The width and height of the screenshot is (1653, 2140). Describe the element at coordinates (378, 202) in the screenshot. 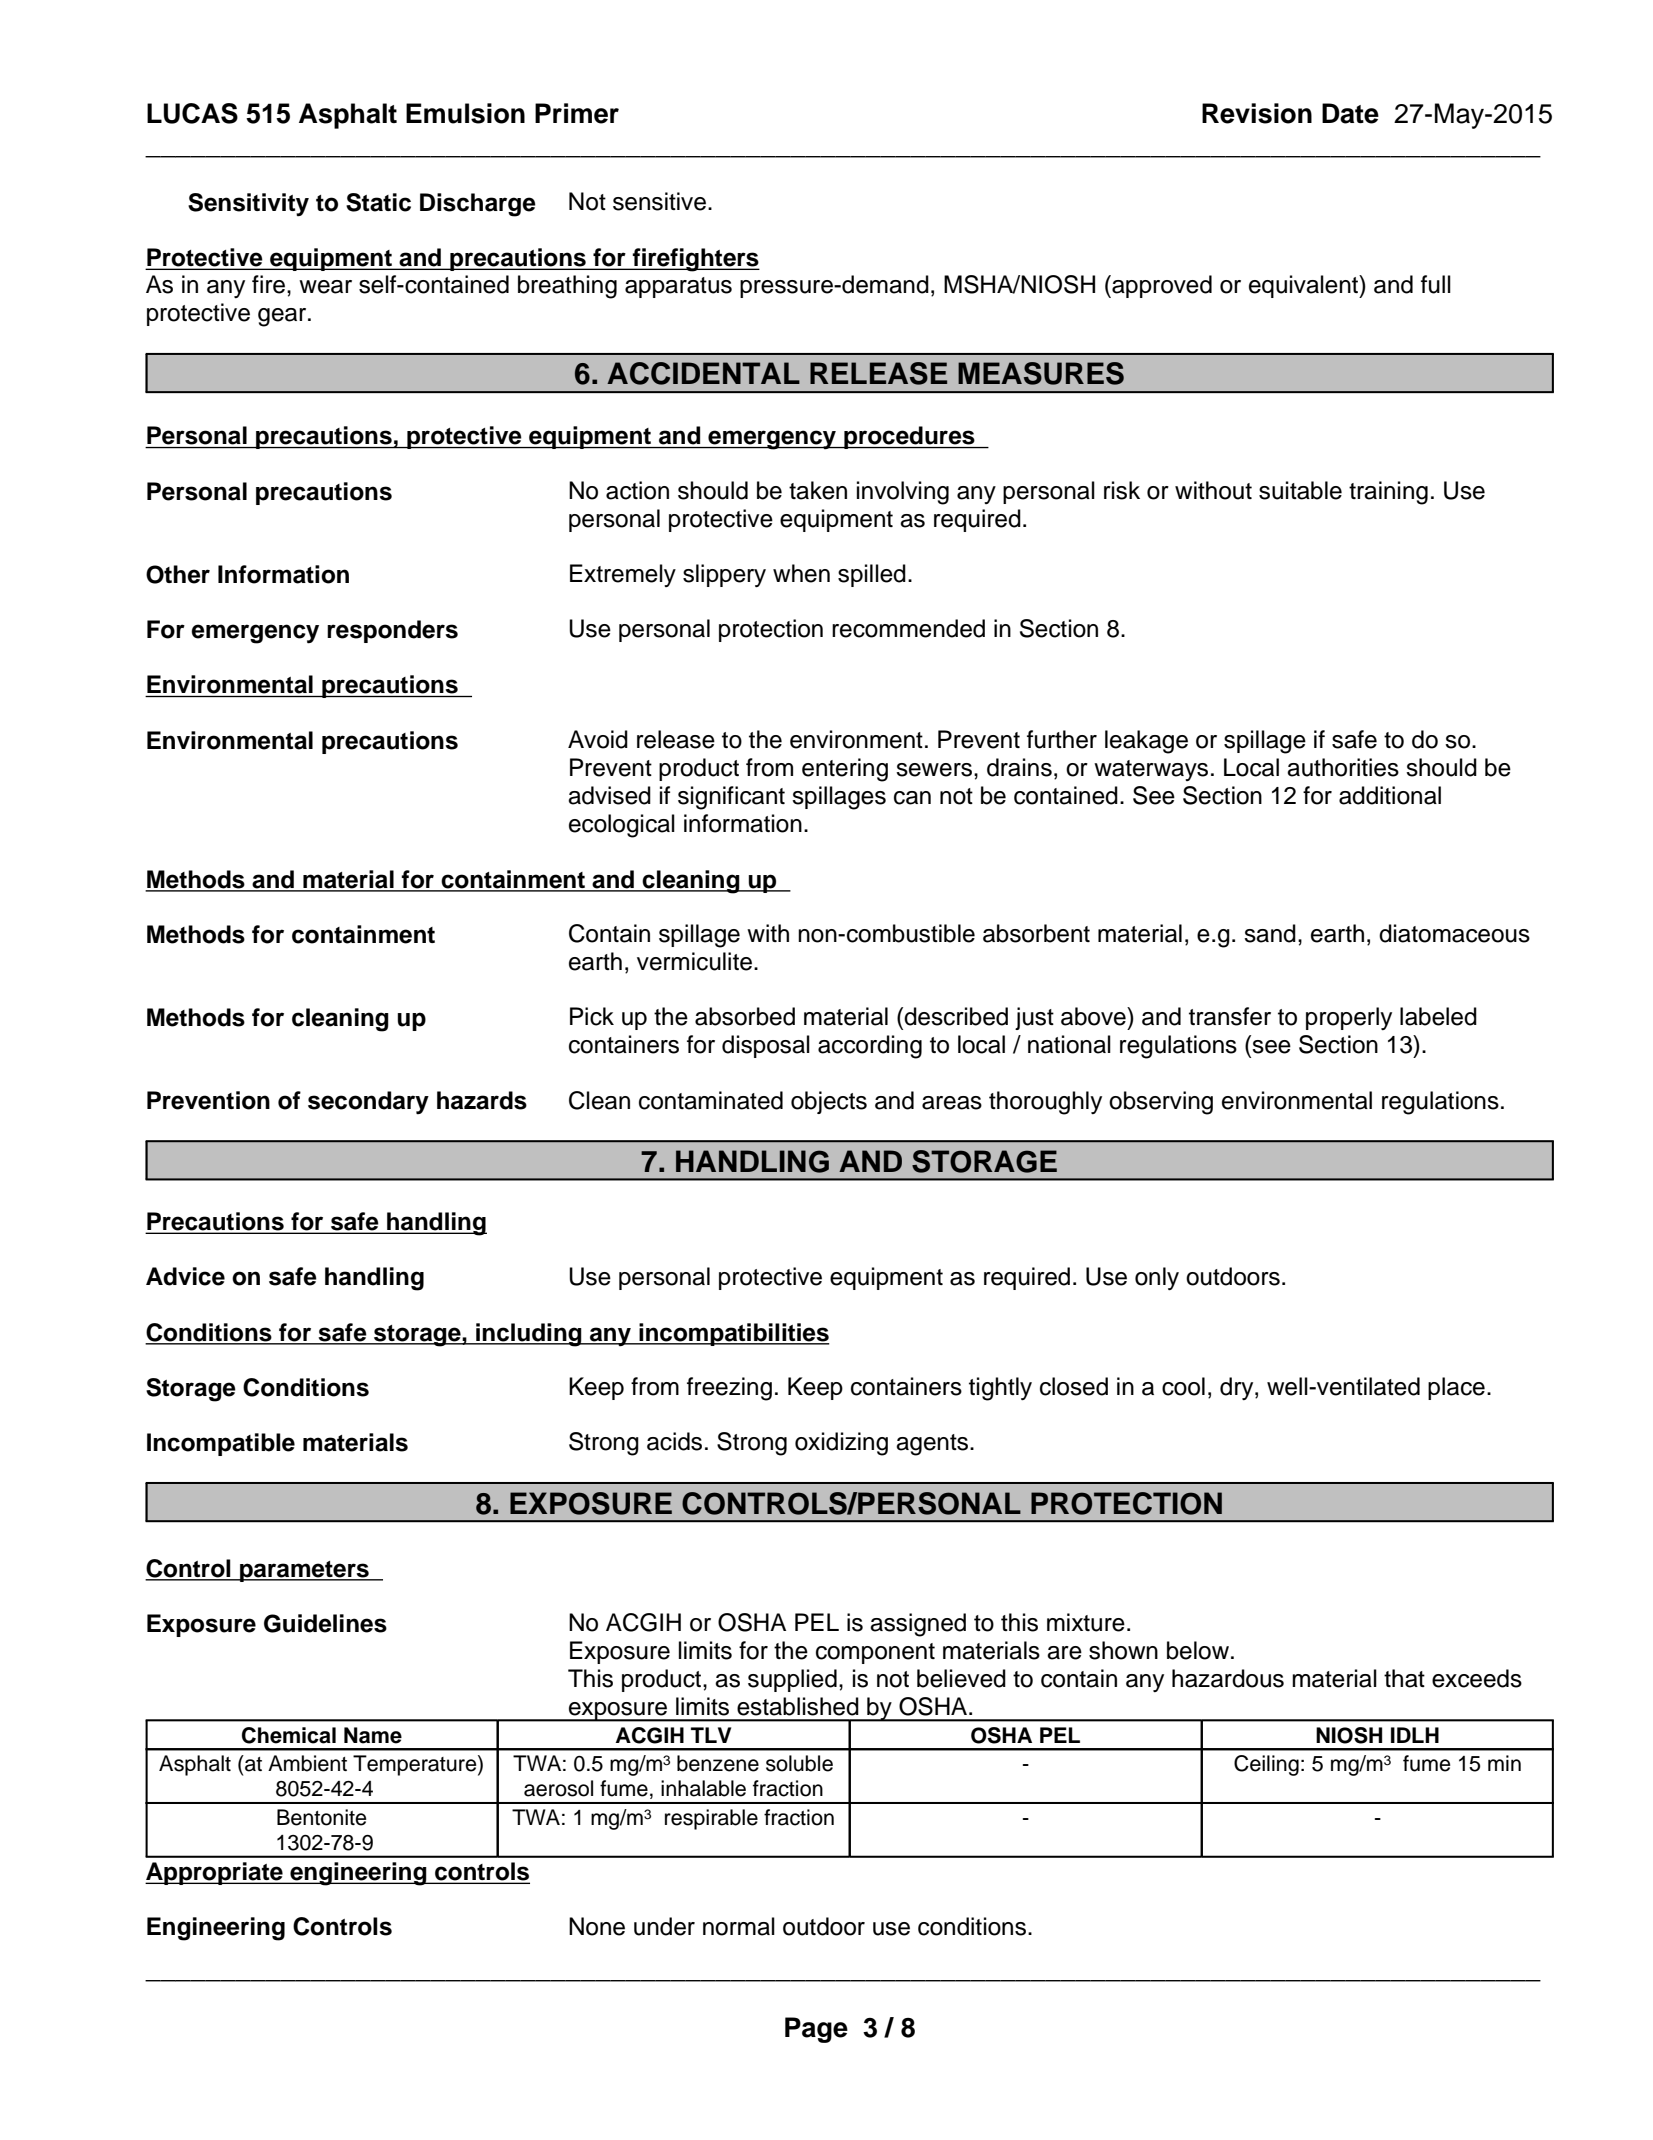

I see `Static` at that location.
